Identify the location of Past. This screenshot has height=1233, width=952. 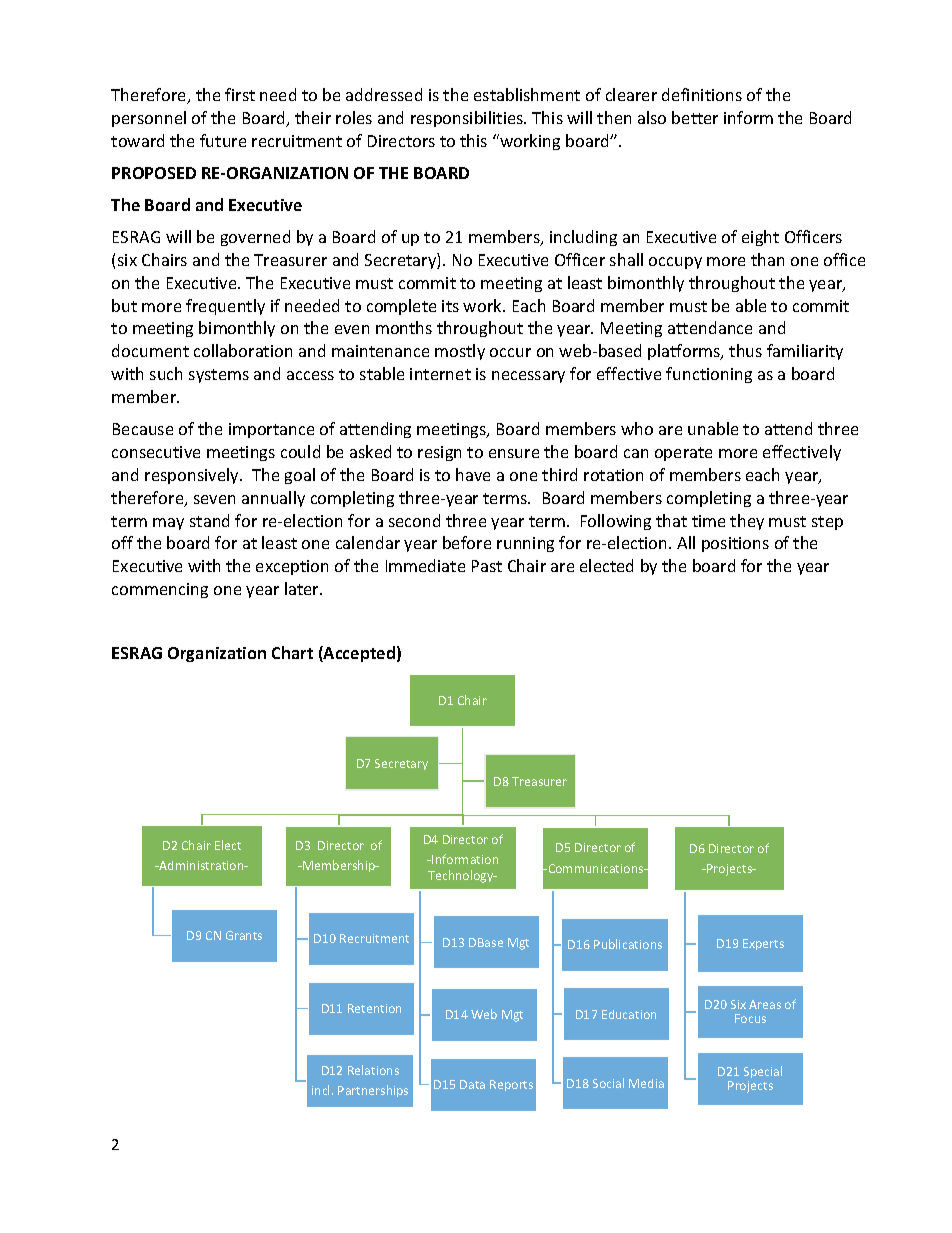
(487, 566).
